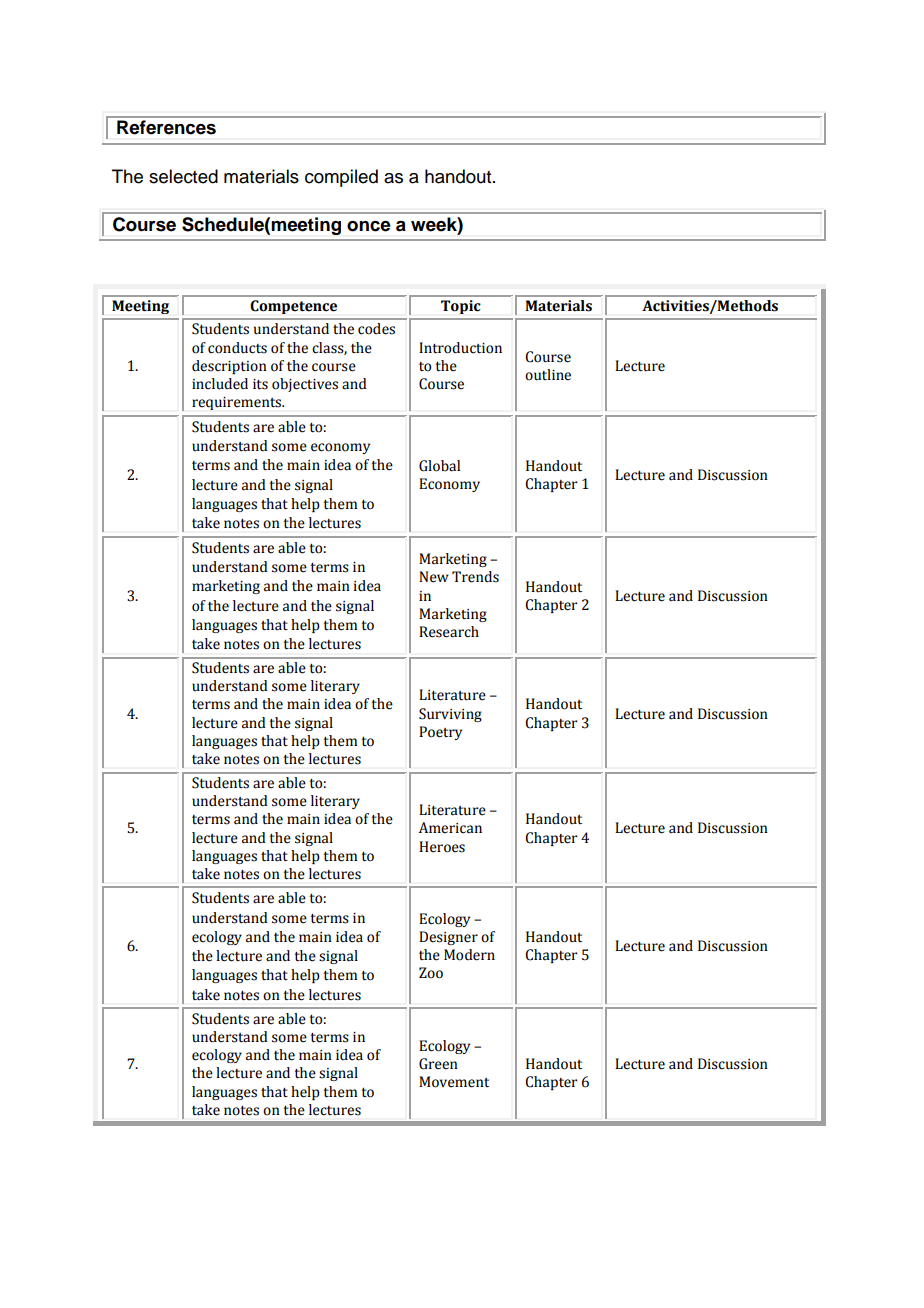  Describe the element at coordinates (475, 577) in the image. I see `Trends` at that location.
